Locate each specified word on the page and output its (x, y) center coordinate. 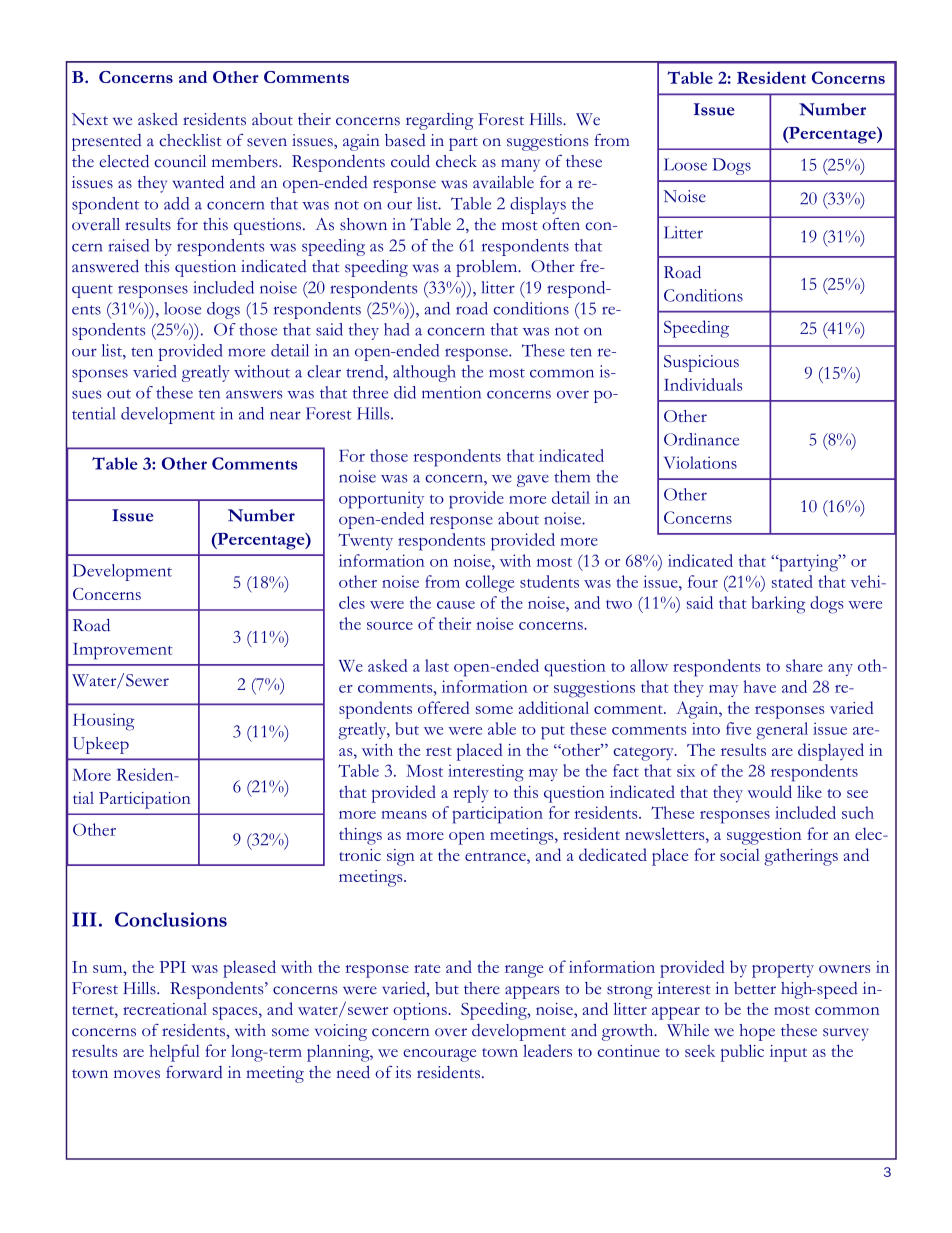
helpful (174, 1053)
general (782, 731)
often (561, 224)
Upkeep (101, 745)
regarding (439, 121)
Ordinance (701, 439)
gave (533, 480)
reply (471, 794)
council (180, 161)
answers (254, 394)
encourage (439, 1055)
